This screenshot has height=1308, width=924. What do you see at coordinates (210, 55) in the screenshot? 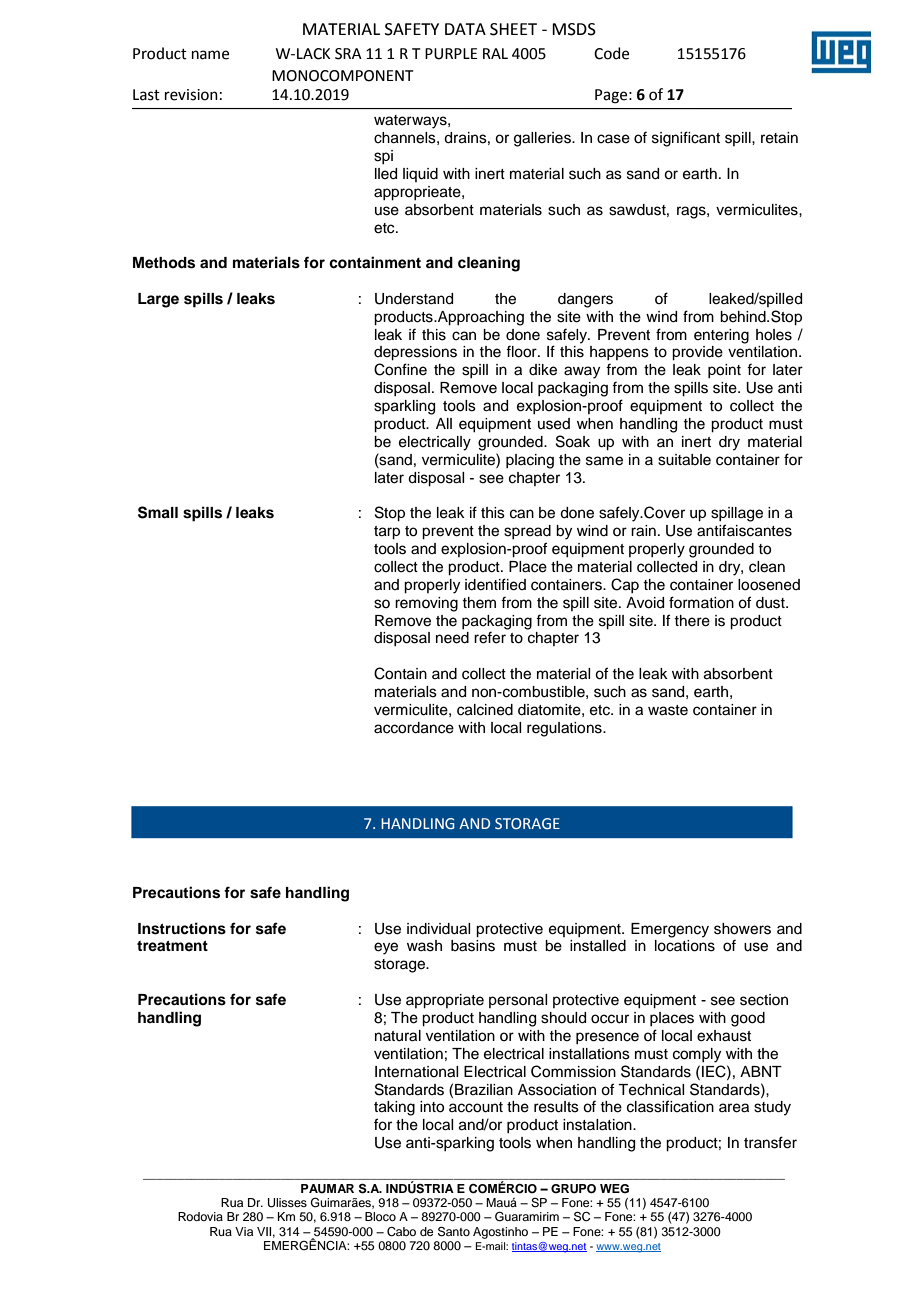
I see `name` at bounding box center [210, 55].
